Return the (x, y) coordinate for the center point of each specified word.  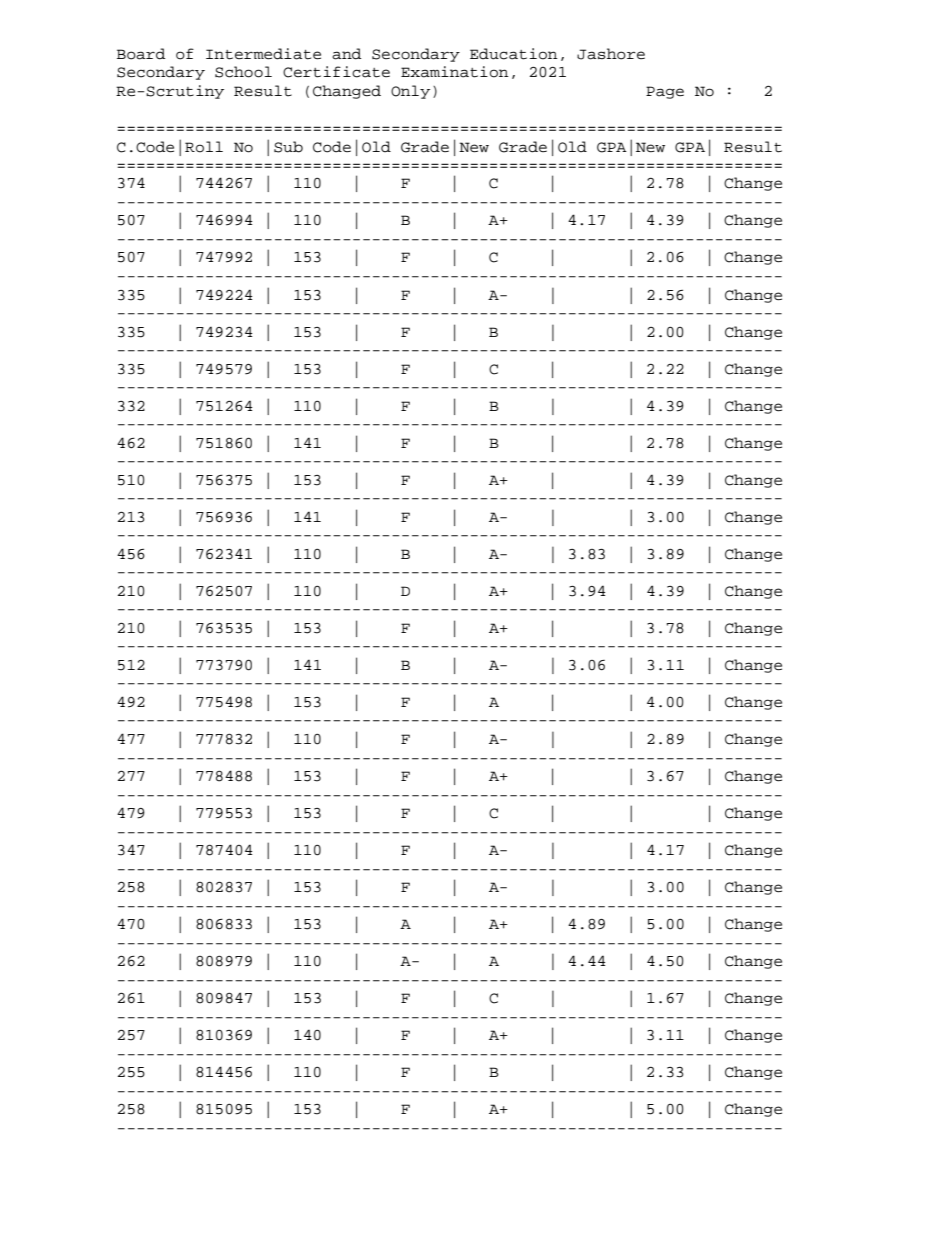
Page (665, 92)
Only (410, 92)
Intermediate (263, 54)
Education (513, 54)
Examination (454, 72)
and (346, 54)
